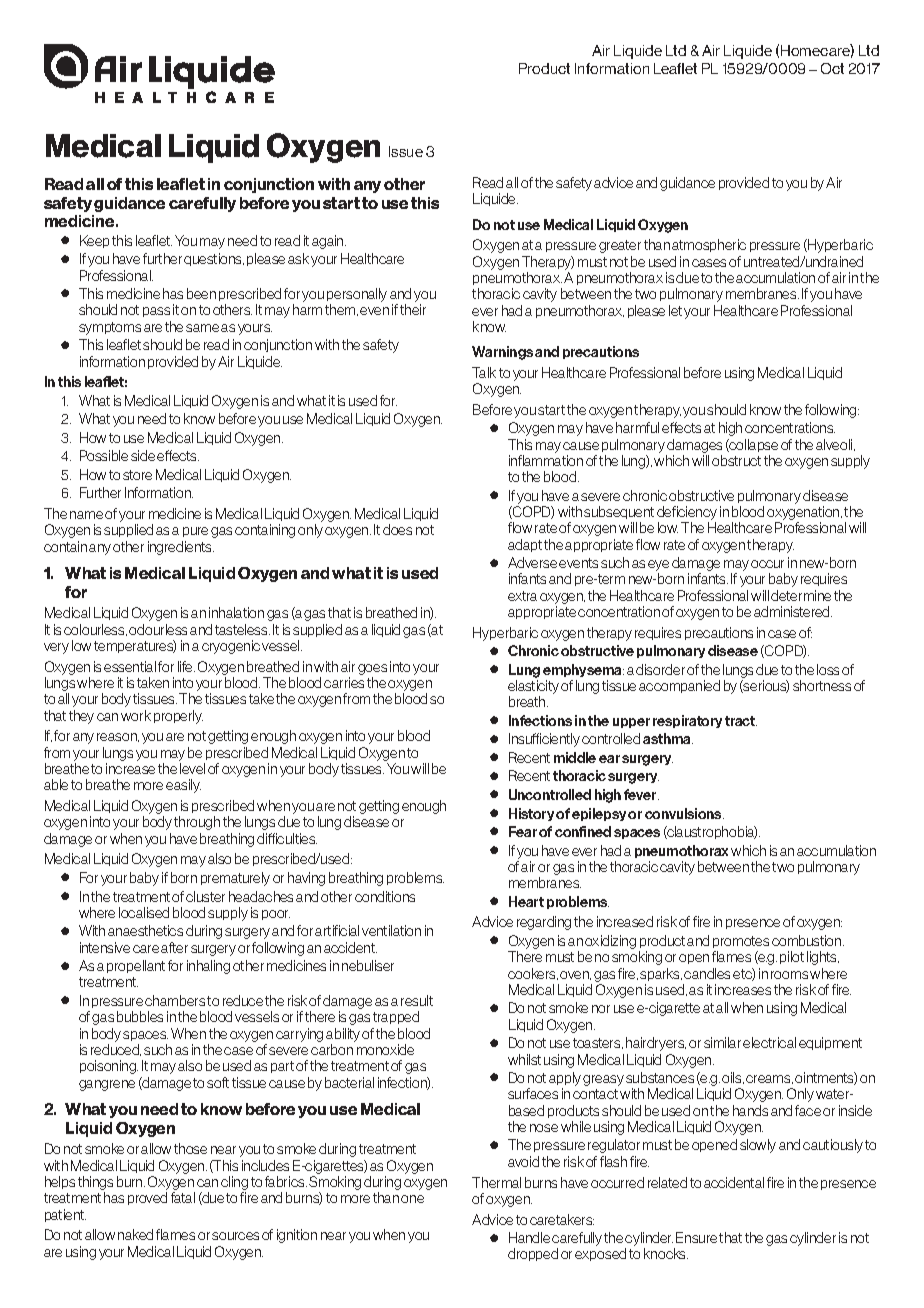 The width and height of the screenshot is (924, 1308). I want to click on through, so click(197, 823).
